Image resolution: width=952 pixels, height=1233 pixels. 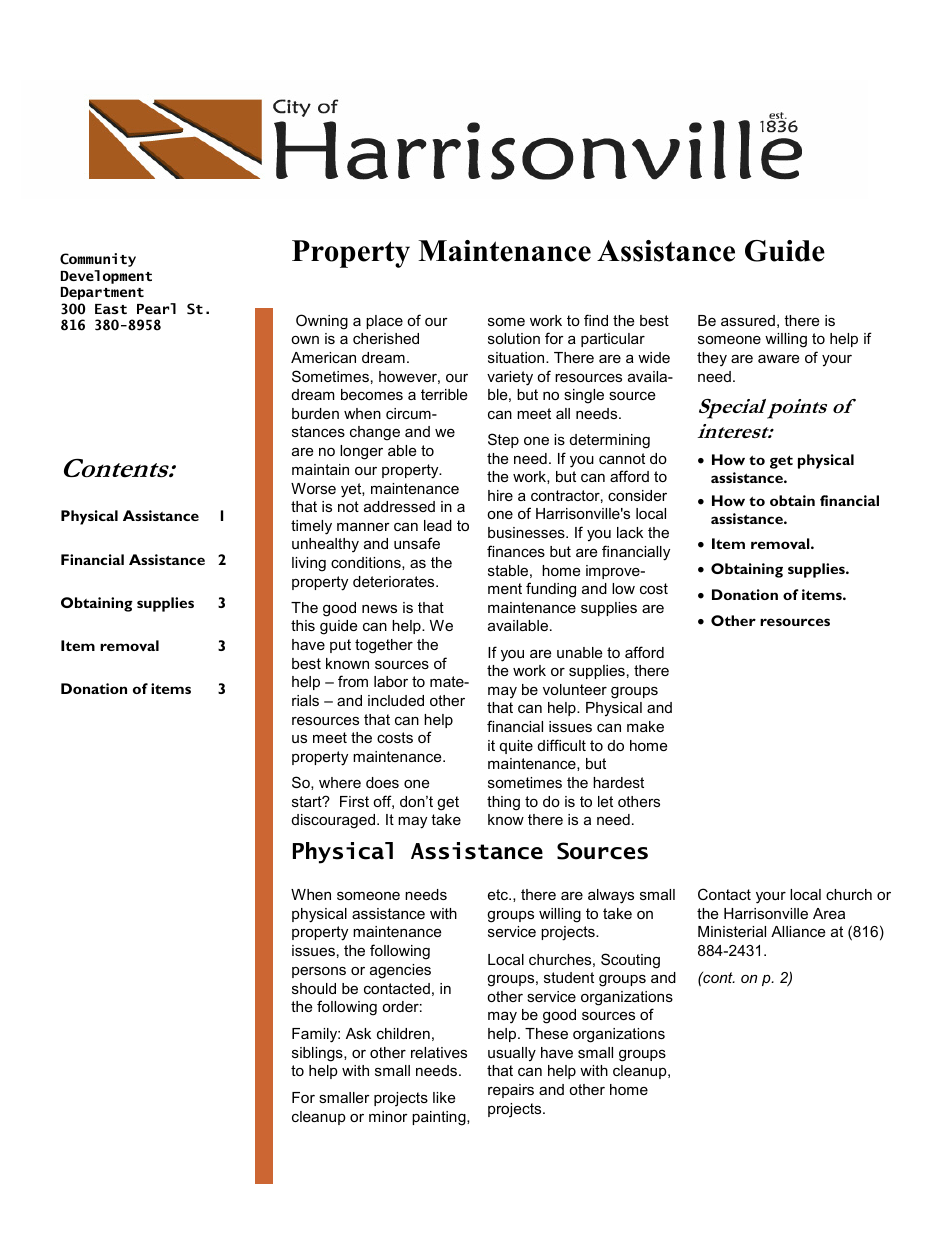 I want to click on Worse, so click(x=313, y=488).
